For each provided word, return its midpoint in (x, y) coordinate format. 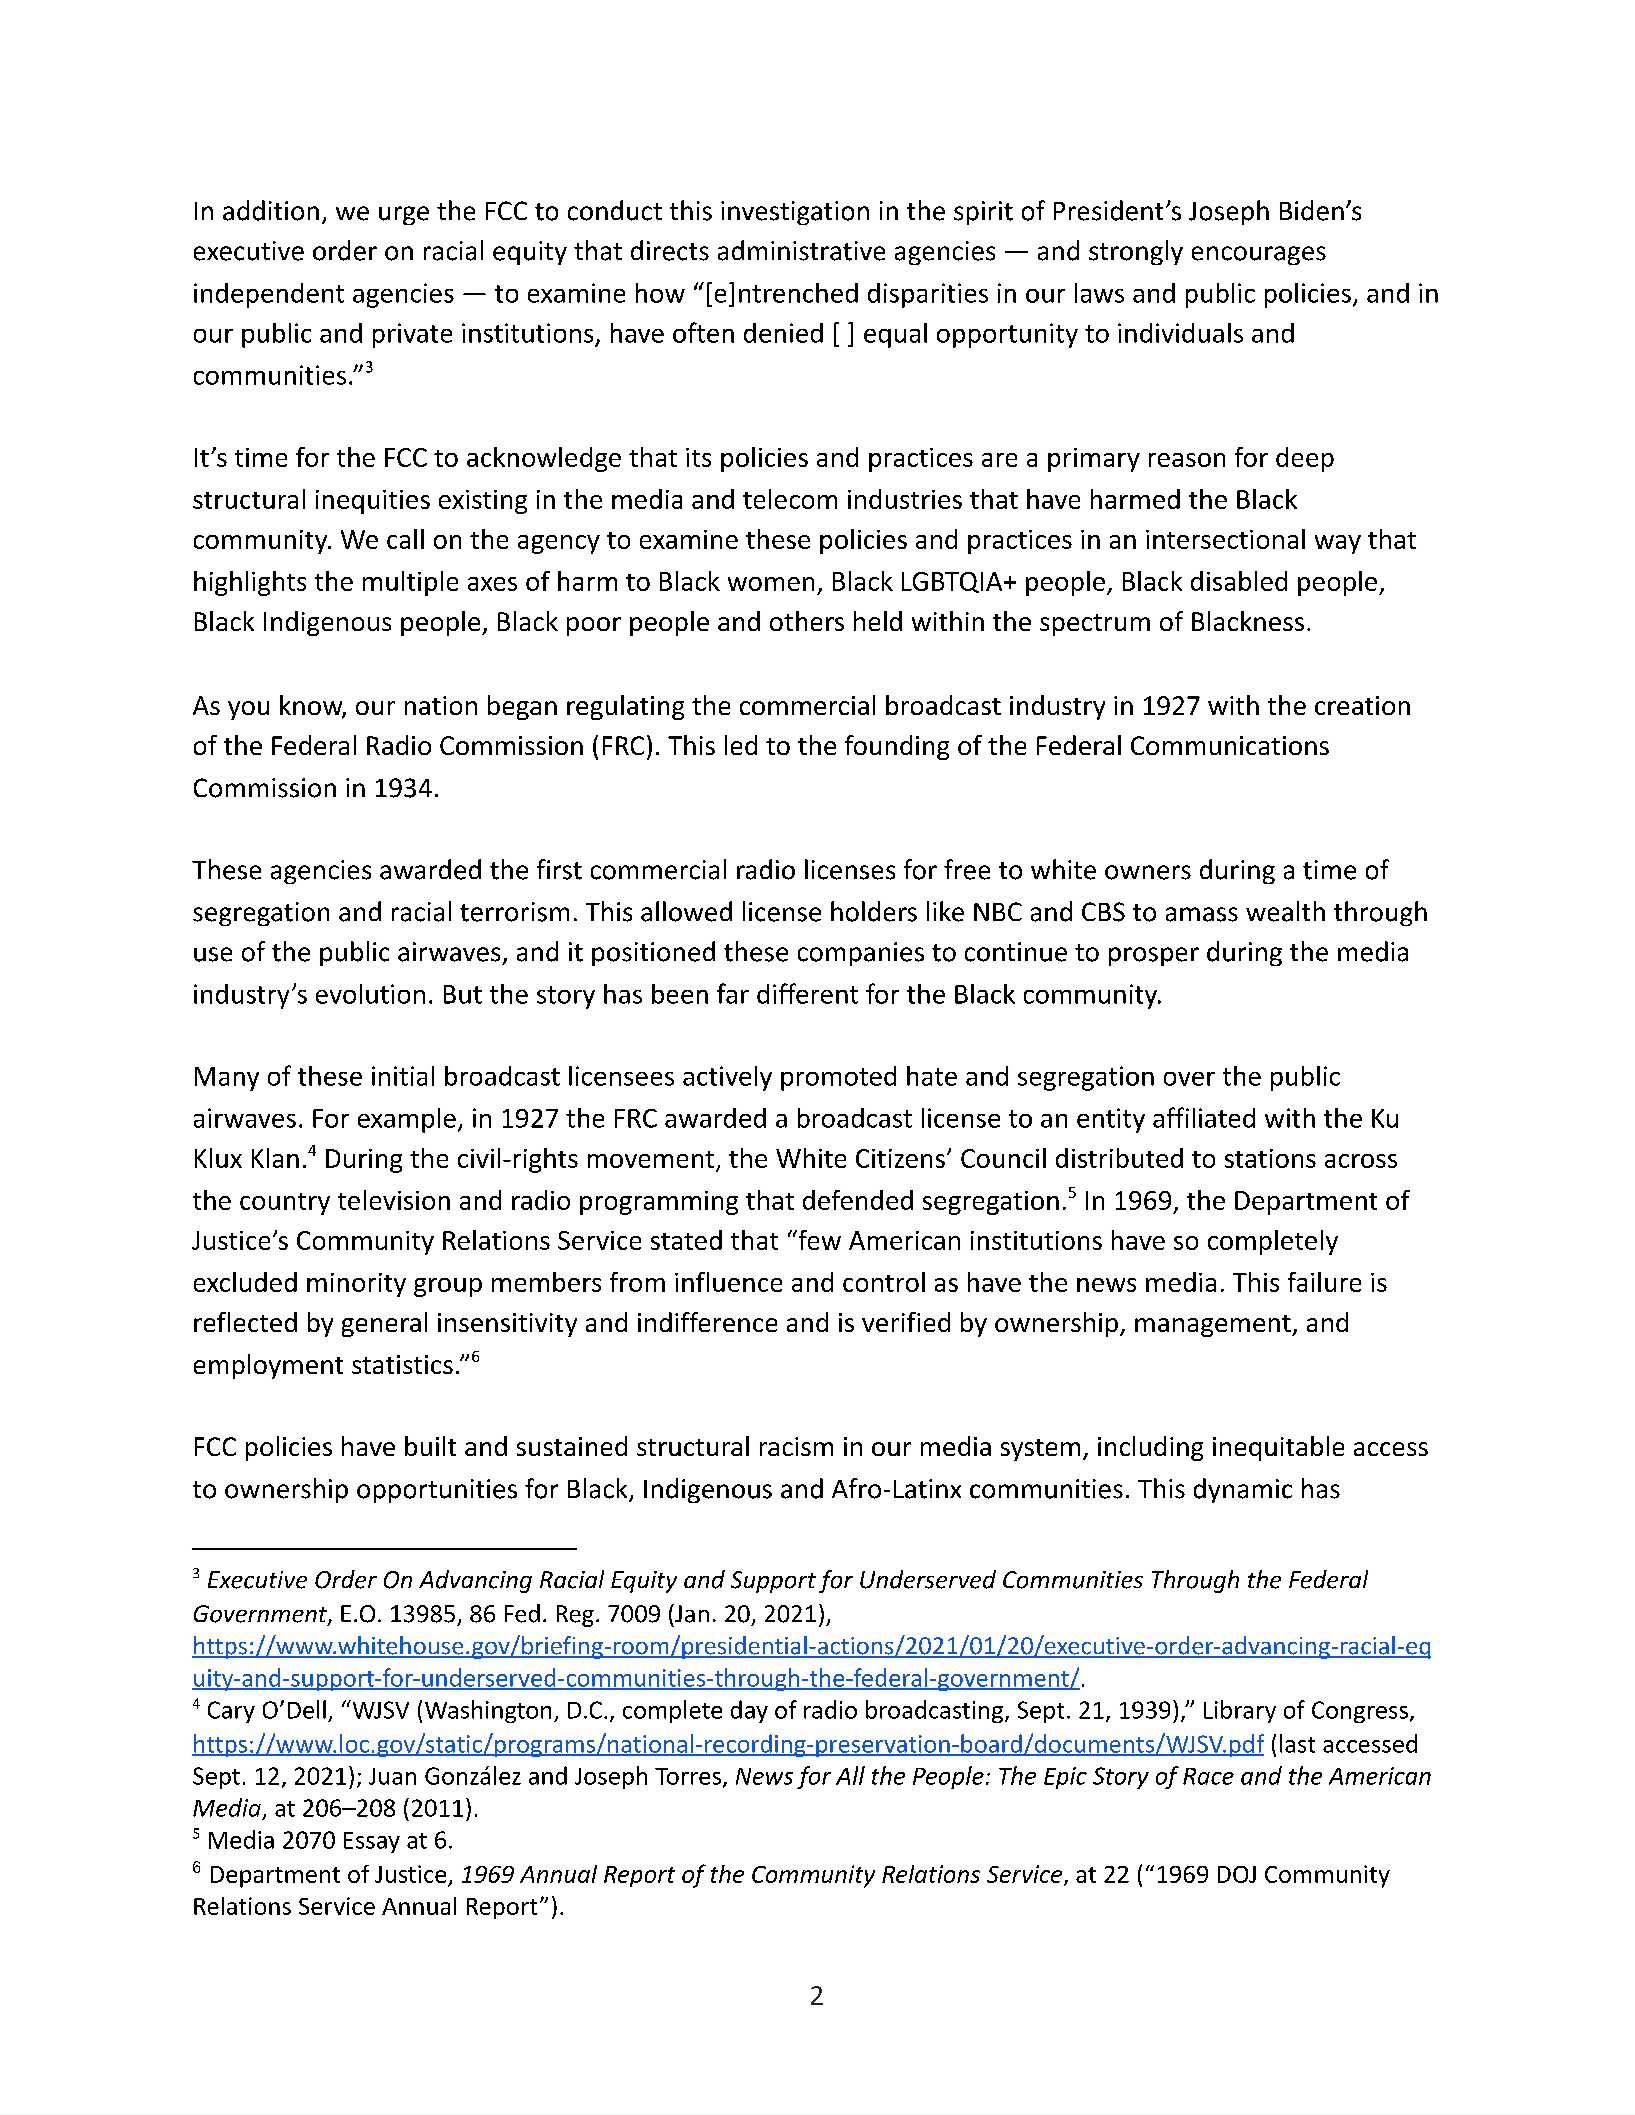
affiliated (1204, 1117)
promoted (838, 1078)
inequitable (1278, 1448)
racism (796, 1446)
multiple (410, 583)
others (807, 621)
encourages (1259, 255)
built (430, 1446)
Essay (372, 1842)
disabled (1239, 581)
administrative (801, 250)
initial (403, 1076)
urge (404, 215)
